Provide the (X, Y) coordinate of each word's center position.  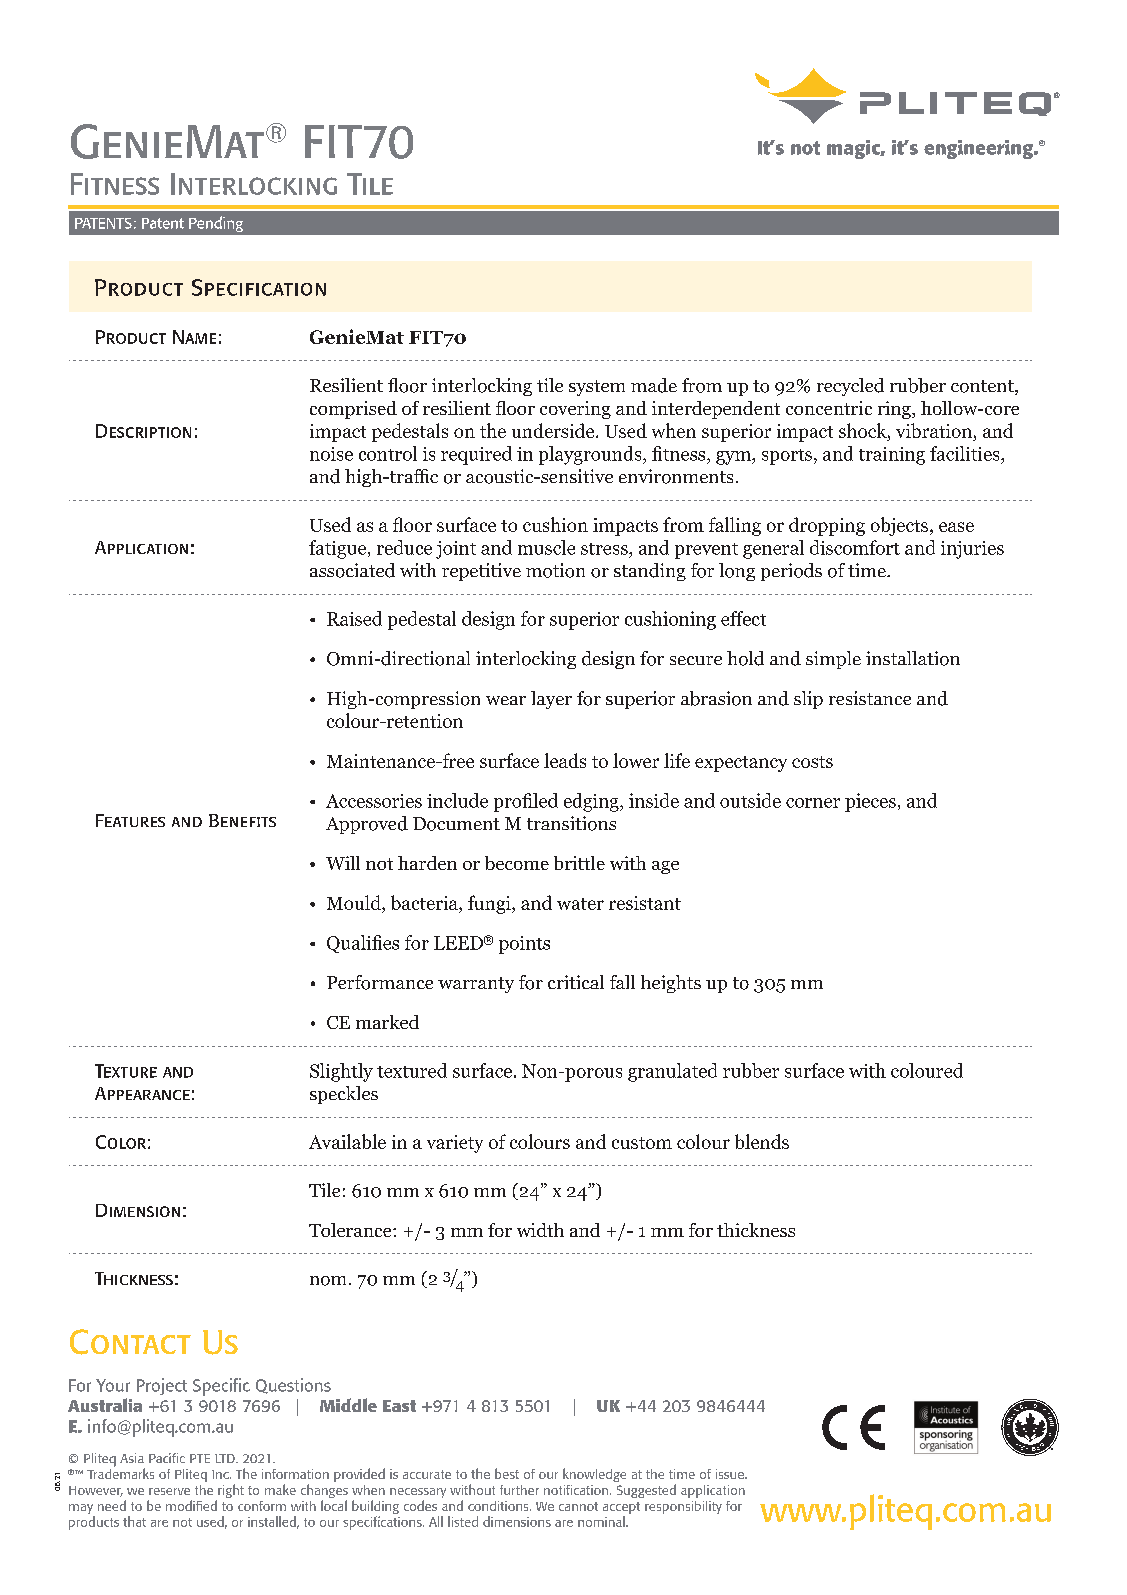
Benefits (242, 820)
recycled (850, 387)
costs (812, 762)
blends (762, 1141)
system (597, 388)
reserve (169, 1491)
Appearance (142, 1093)
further (519, 1490)
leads (565, 760)
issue (731, 1474)
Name (194, 337)
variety (455, 1144)
